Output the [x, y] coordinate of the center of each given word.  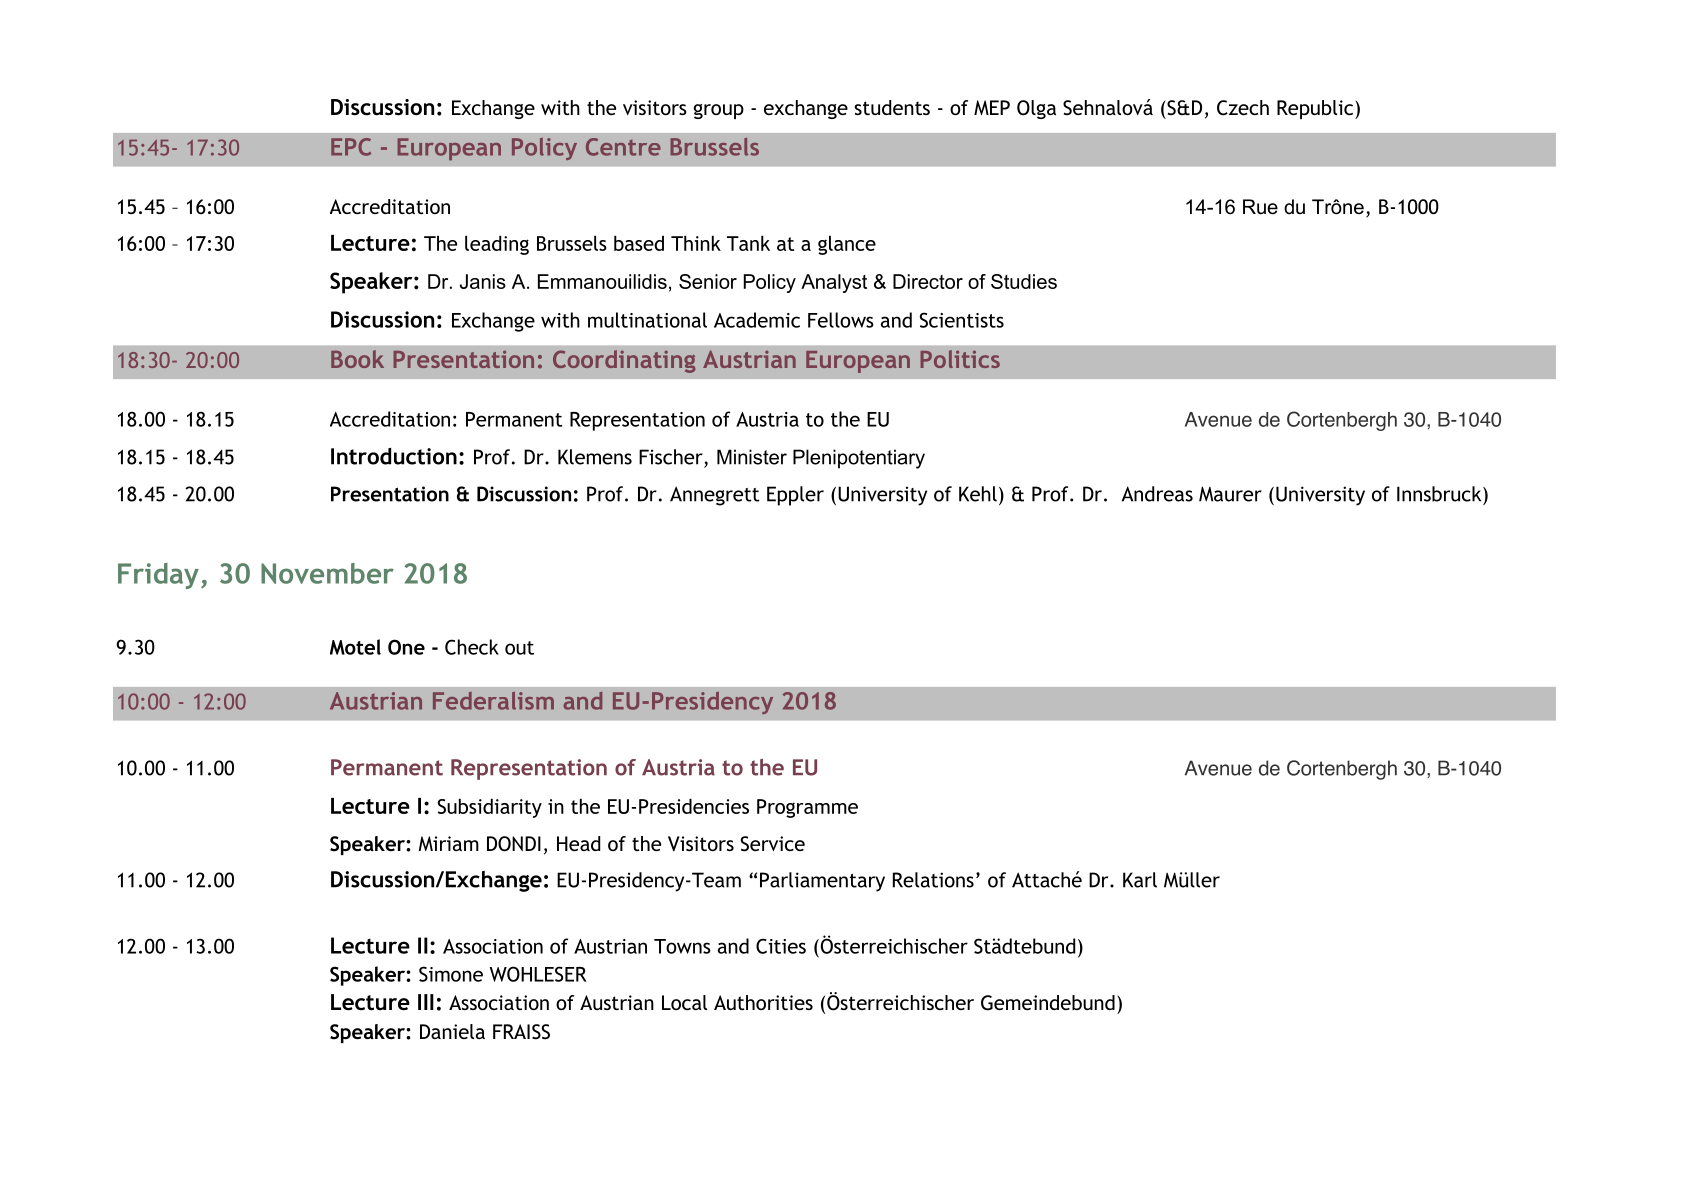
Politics [960, 359]
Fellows [841, 320]
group [719, 111]
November [327, 573]
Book [357, 359]
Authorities [763, 1002]
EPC [351, 147]
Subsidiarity [490, 808]
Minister [752, 457]
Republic [1316, 109]
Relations [933, 880]
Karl [1140, 880]
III [426, 1002]
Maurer [1230, 494]
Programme [807, 808]
